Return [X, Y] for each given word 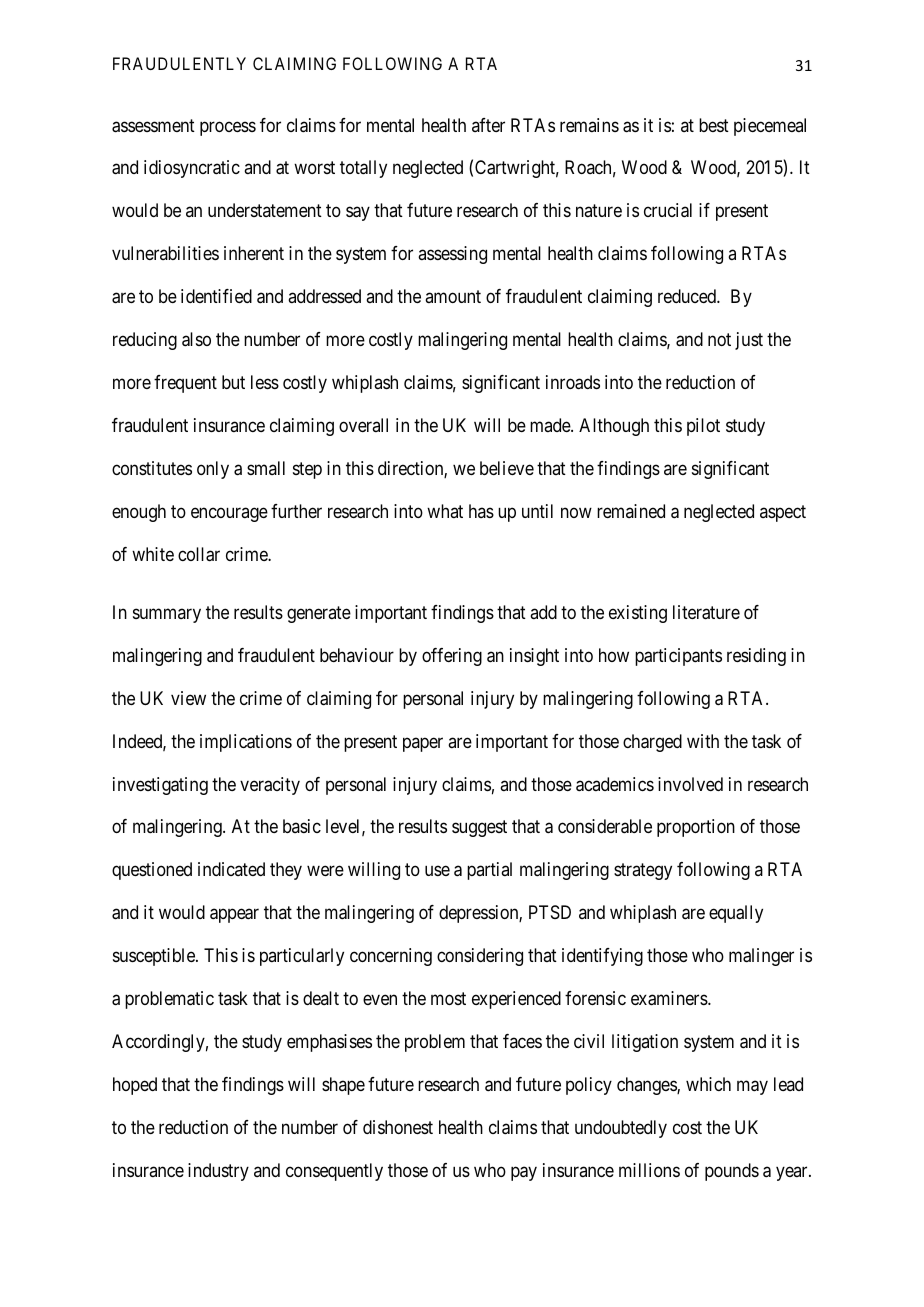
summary [167, 615]
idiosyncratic [192, 169]
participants [678, 657]
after [488, 125]
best [714, 125]
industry [218, 1172]
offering [452, 657]
